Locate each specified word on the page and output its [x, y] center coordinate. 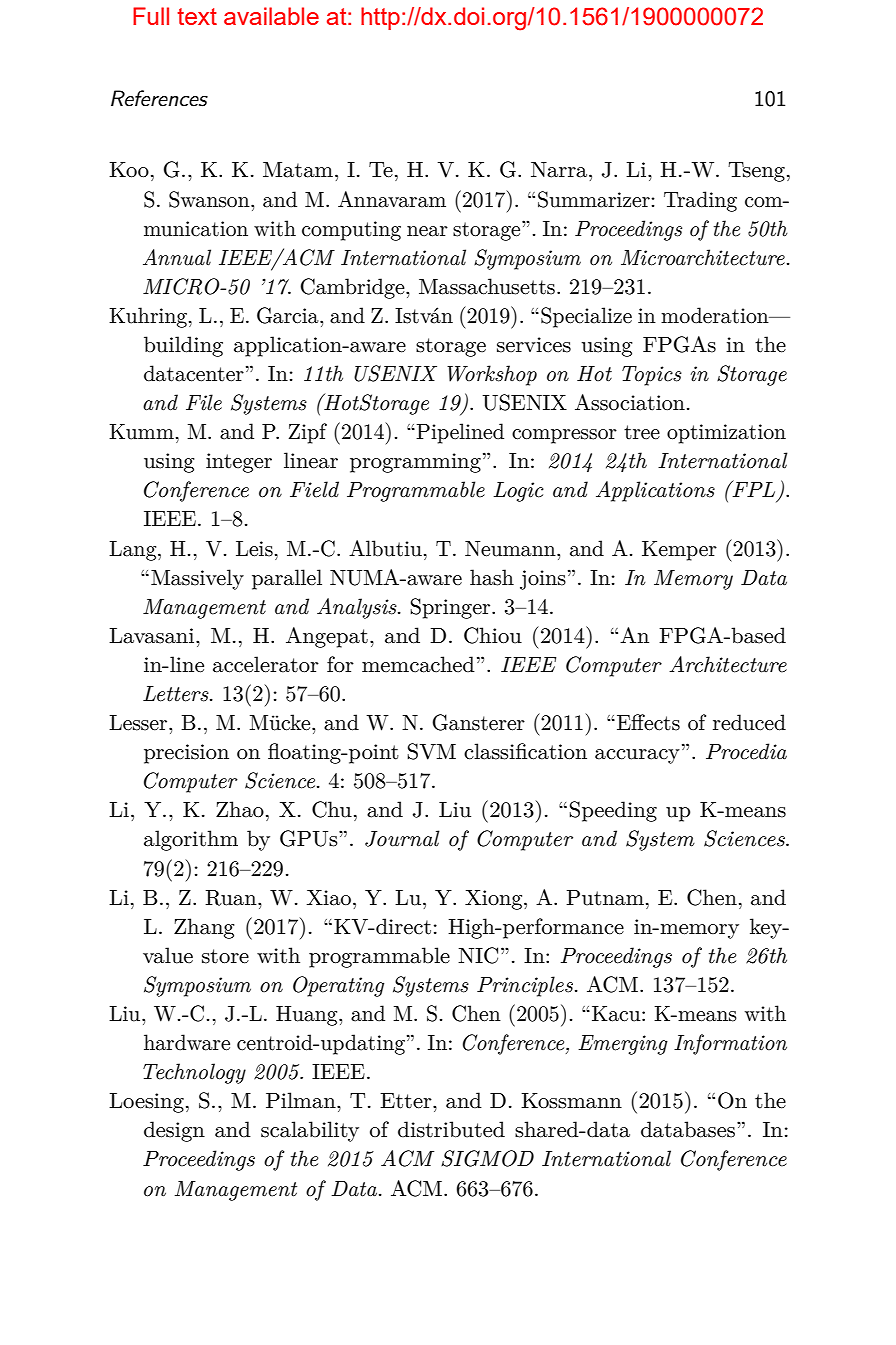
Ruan [232, 898]
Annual [177, 257]
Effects [648, 722]
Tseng [756, 172]
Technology [194, 1073]
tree [642, 432]
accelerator [266, 664]
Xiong [495, 900]
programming [415, 463]
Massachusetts [487, 286]
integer [239, 463]
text [197, 16]
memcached [418, 664]
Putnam [605, 898]
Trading [700, 201]
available [271, 16]
